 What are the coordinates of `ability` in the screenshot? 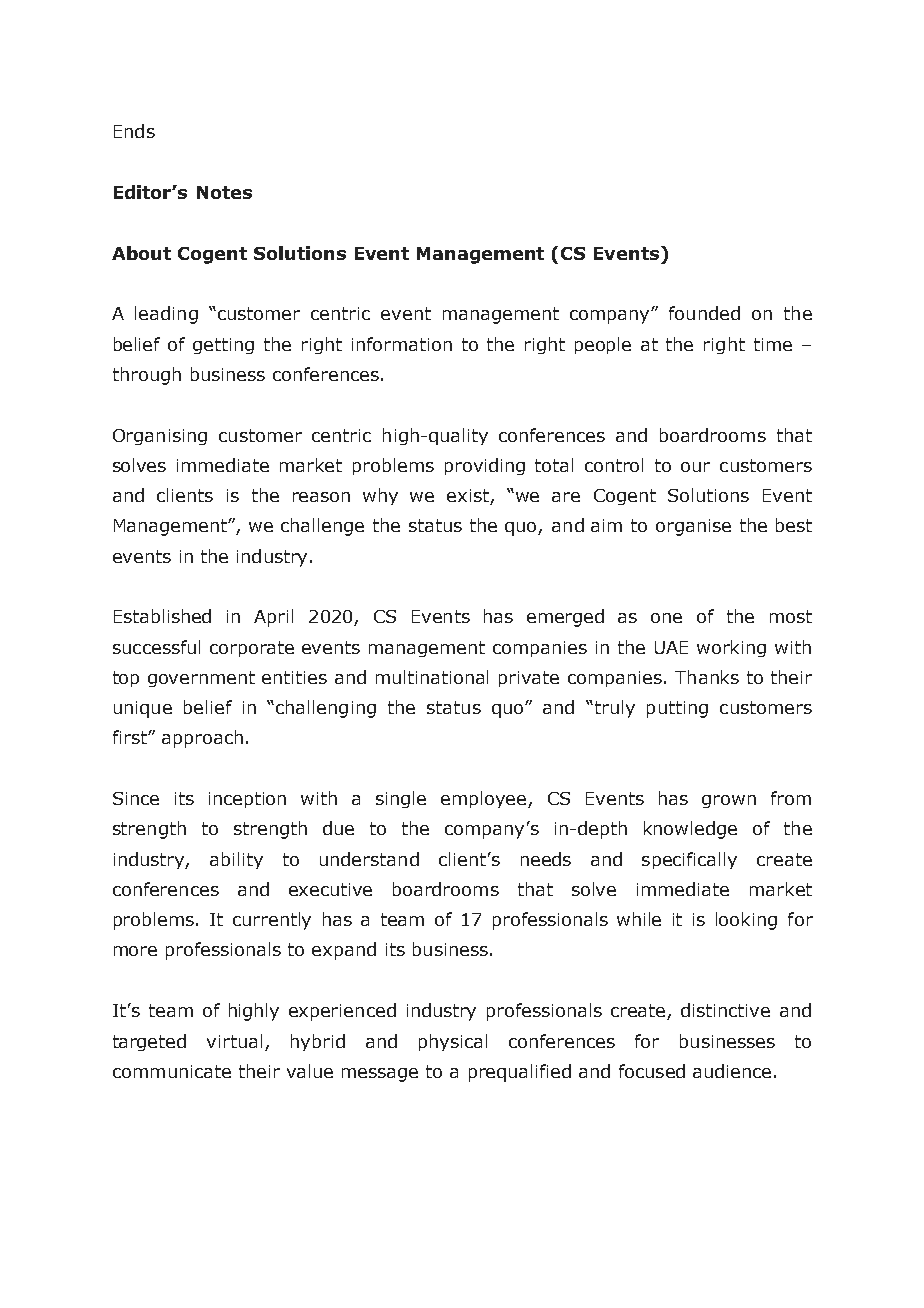 It's located at (236, 860).
